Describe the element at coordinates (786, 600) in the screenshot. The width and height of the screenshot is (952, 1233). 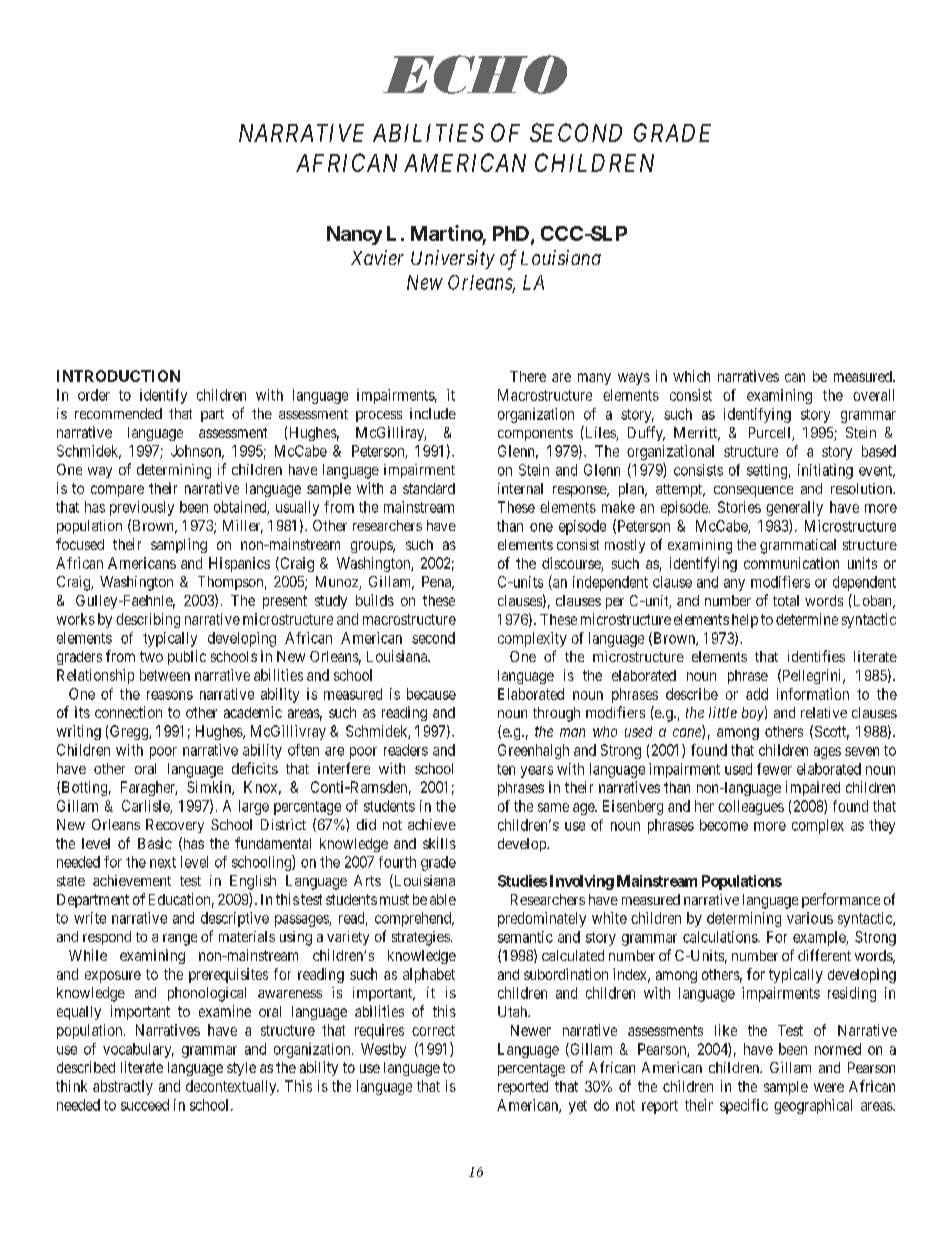
I see `total` at that location.
